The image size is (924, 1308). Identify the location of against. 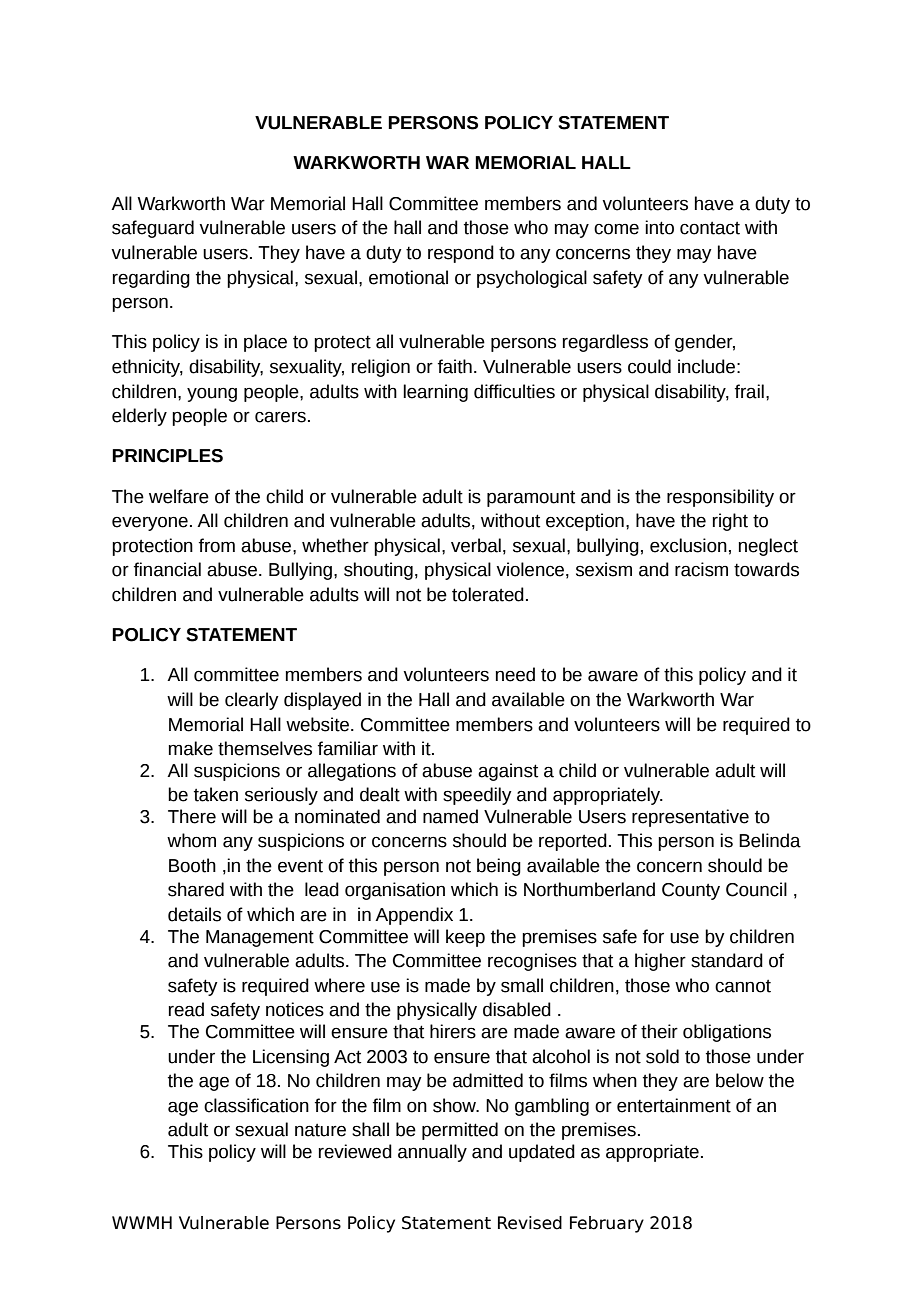
(508, 772).
